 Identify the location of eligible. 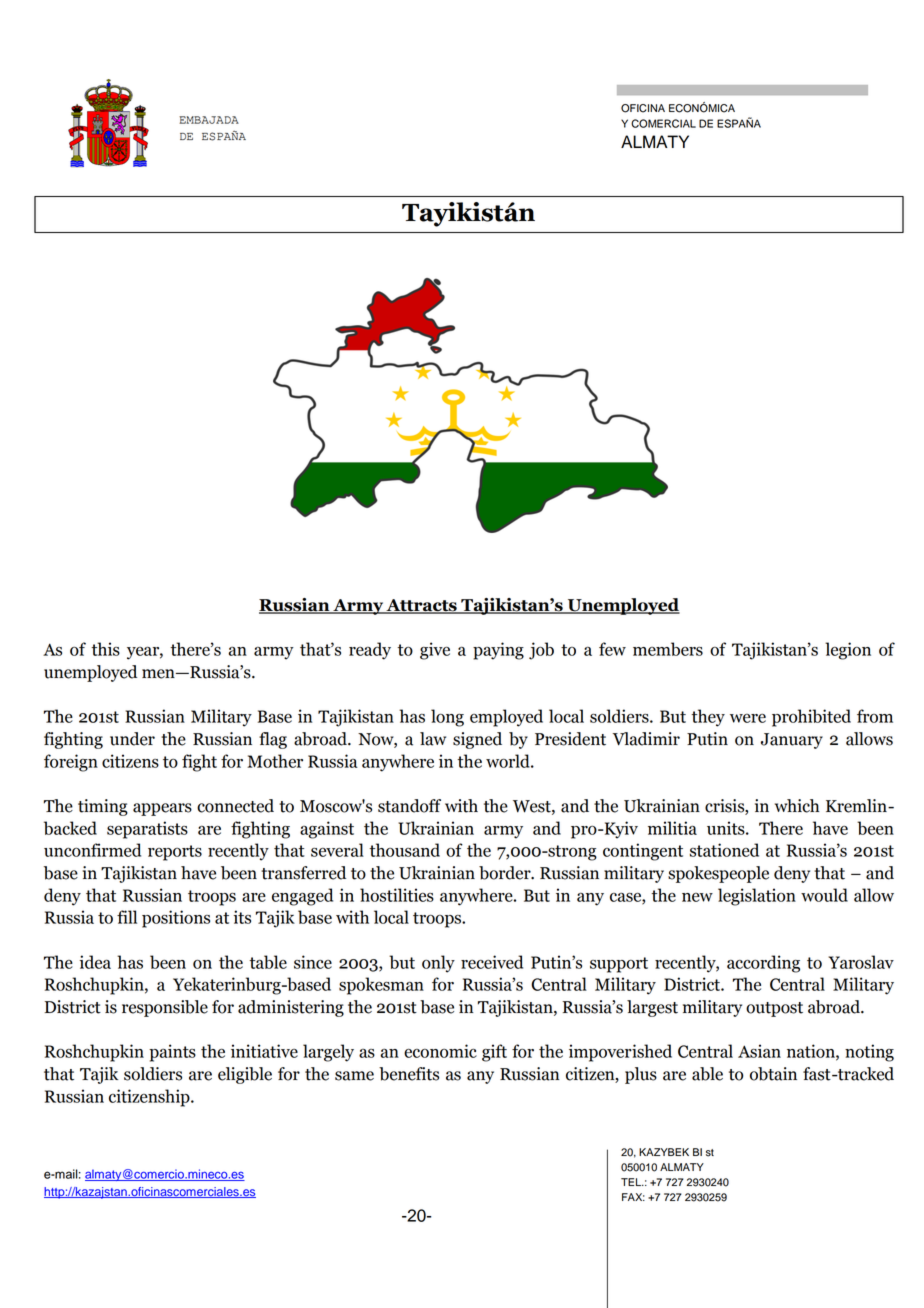
(245, 1075).
